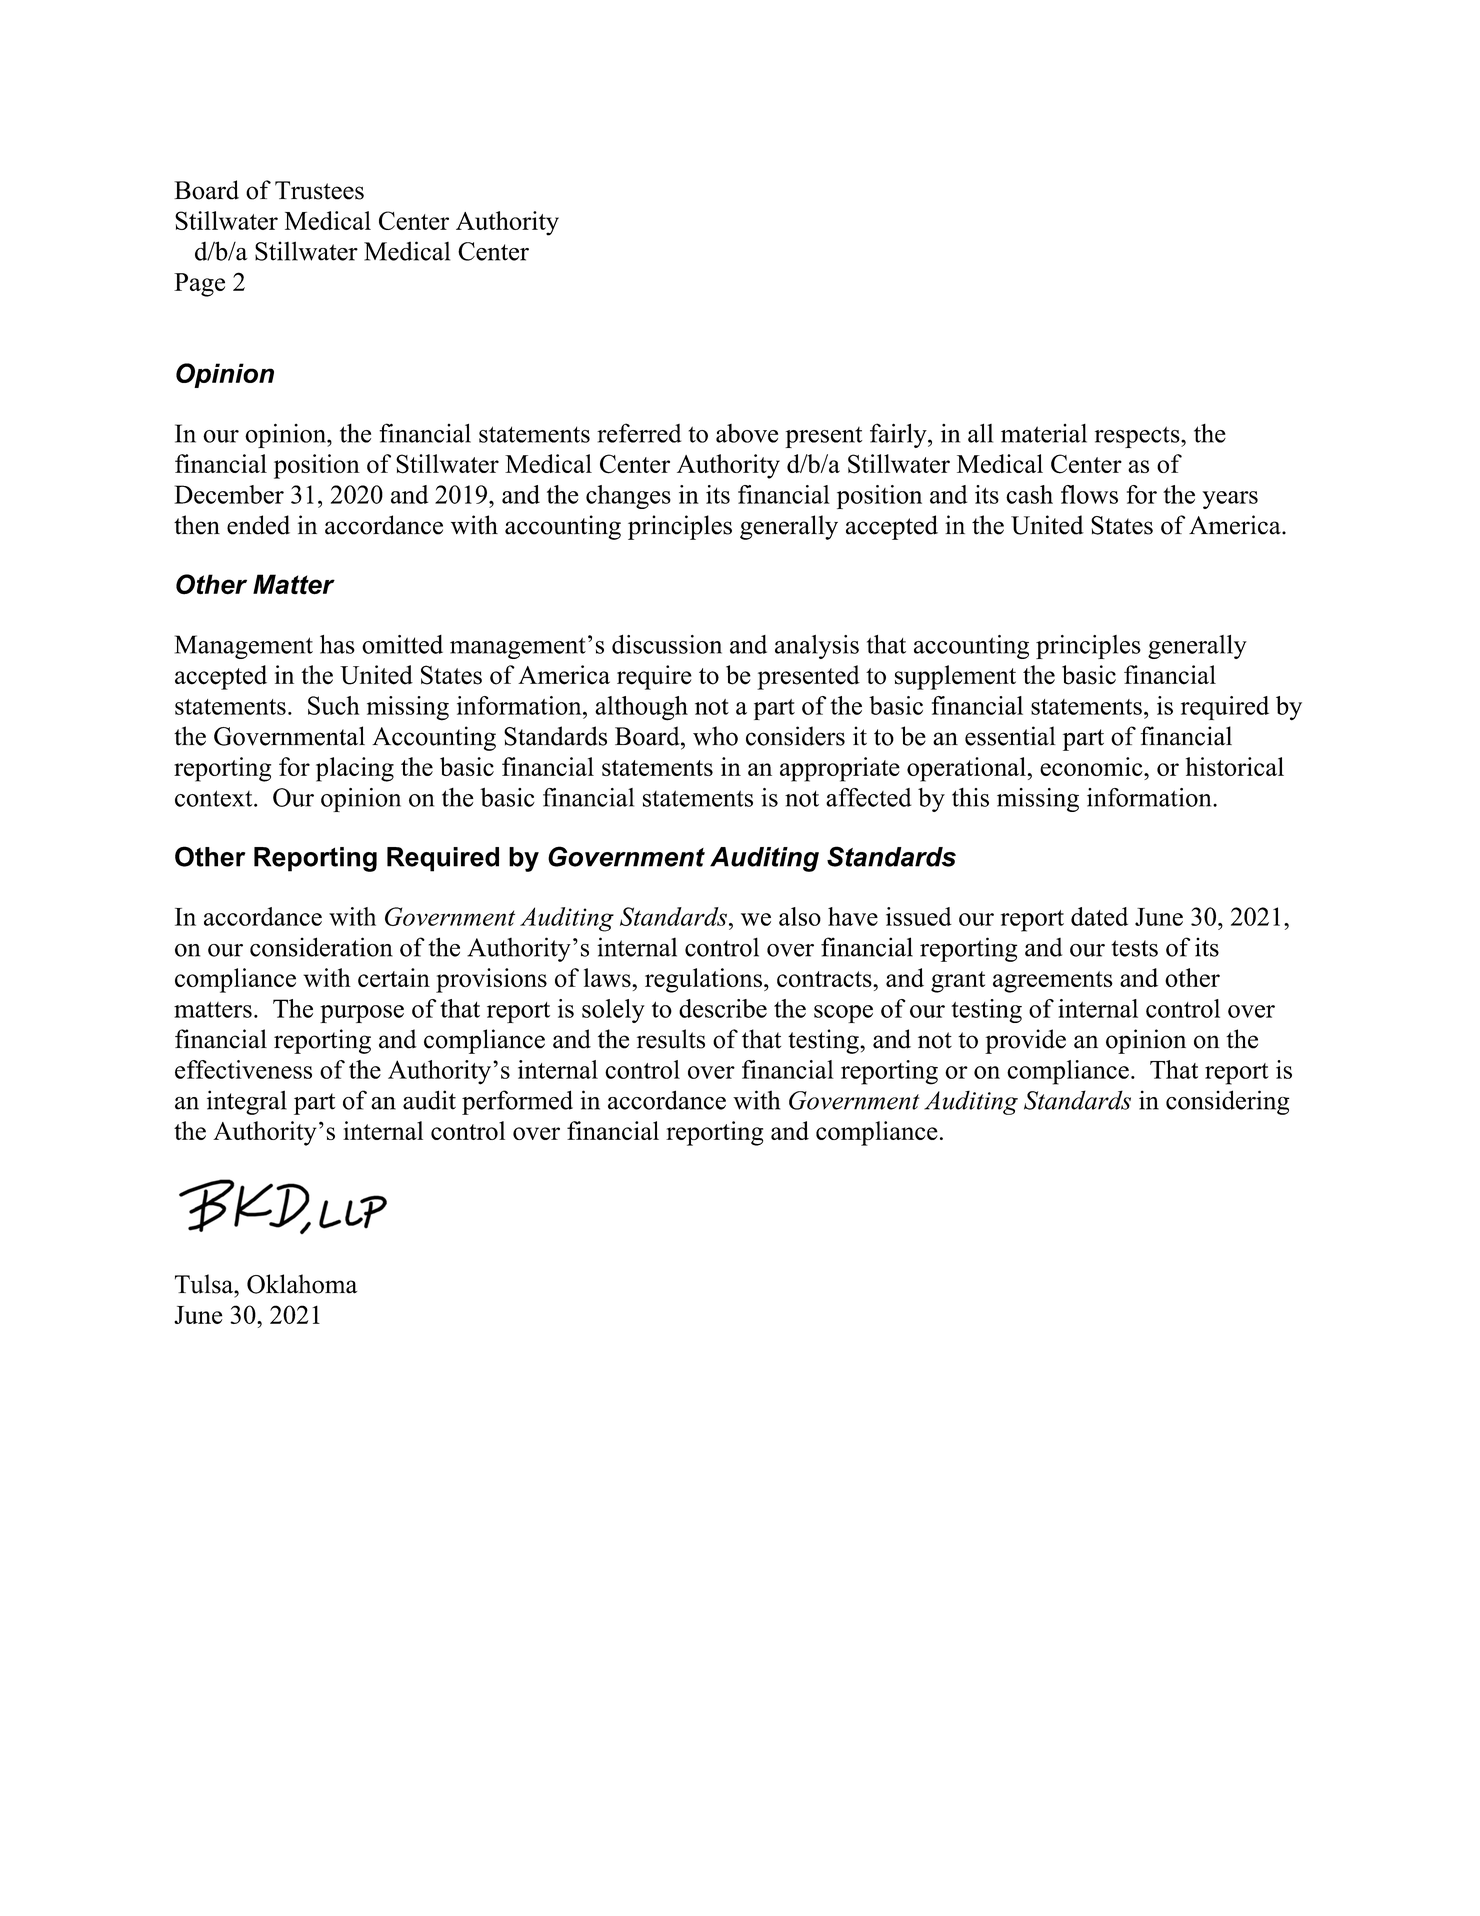  Describe the element at coordinates (302, 1284) in the screenshot. I see `Oklahoma` at that location.
